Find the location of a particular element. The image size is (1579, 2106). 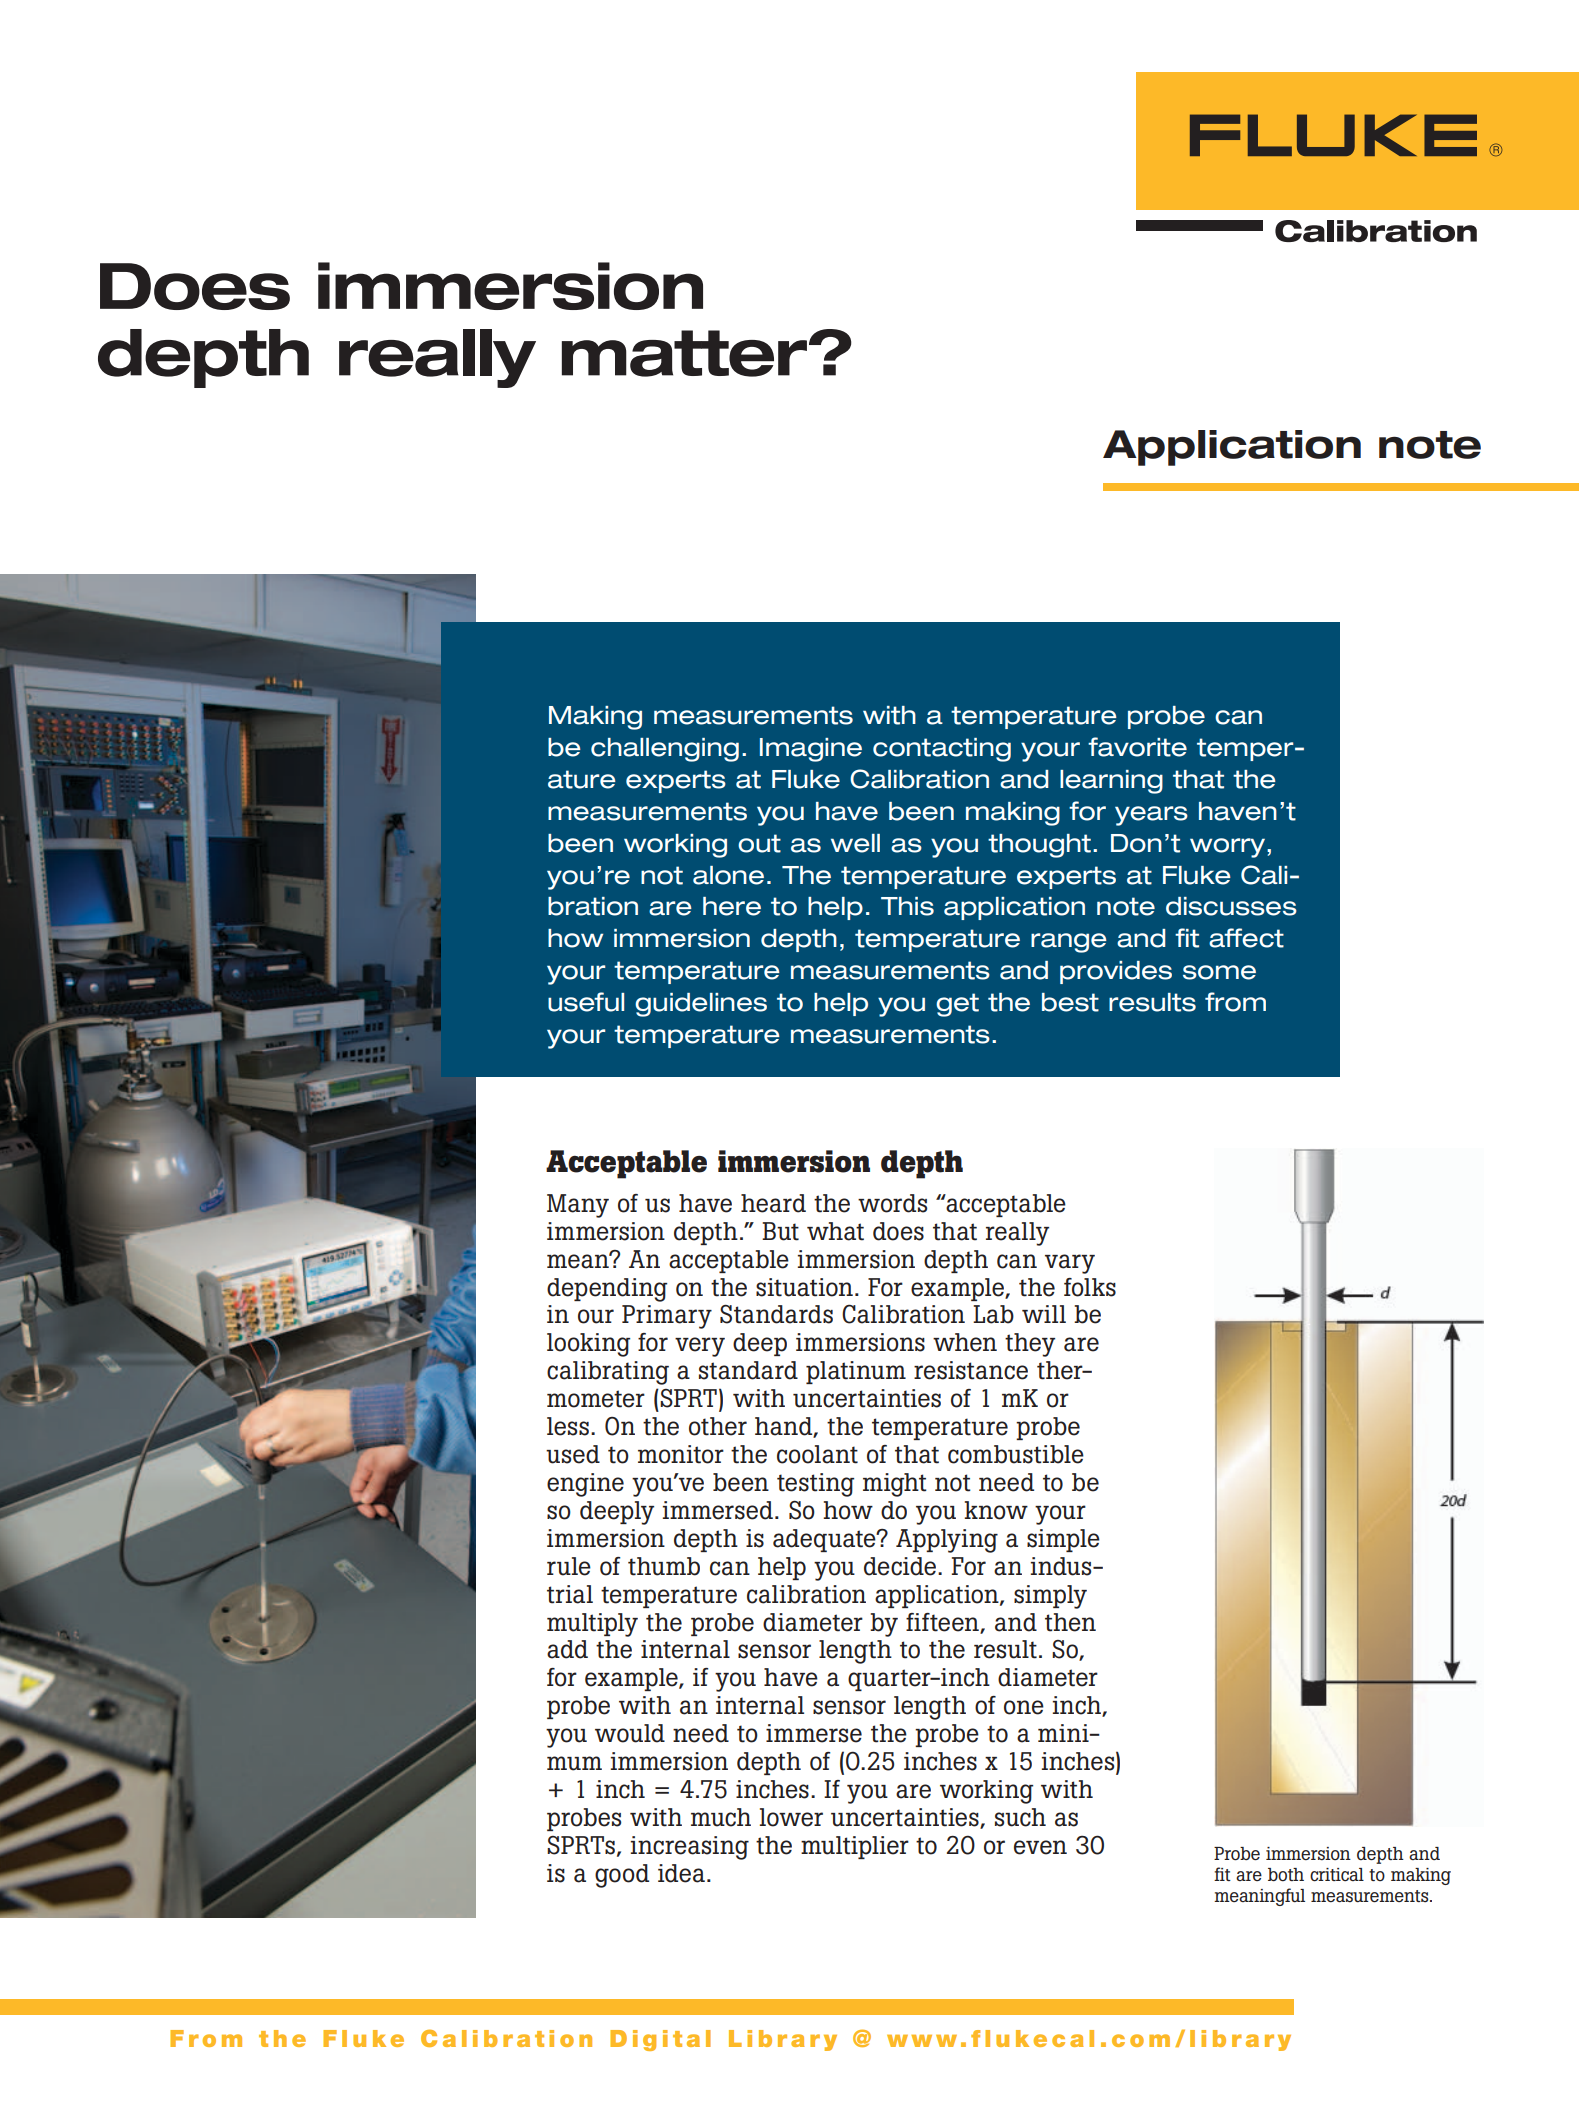

increasing is located at coordinates (690, 1848).
